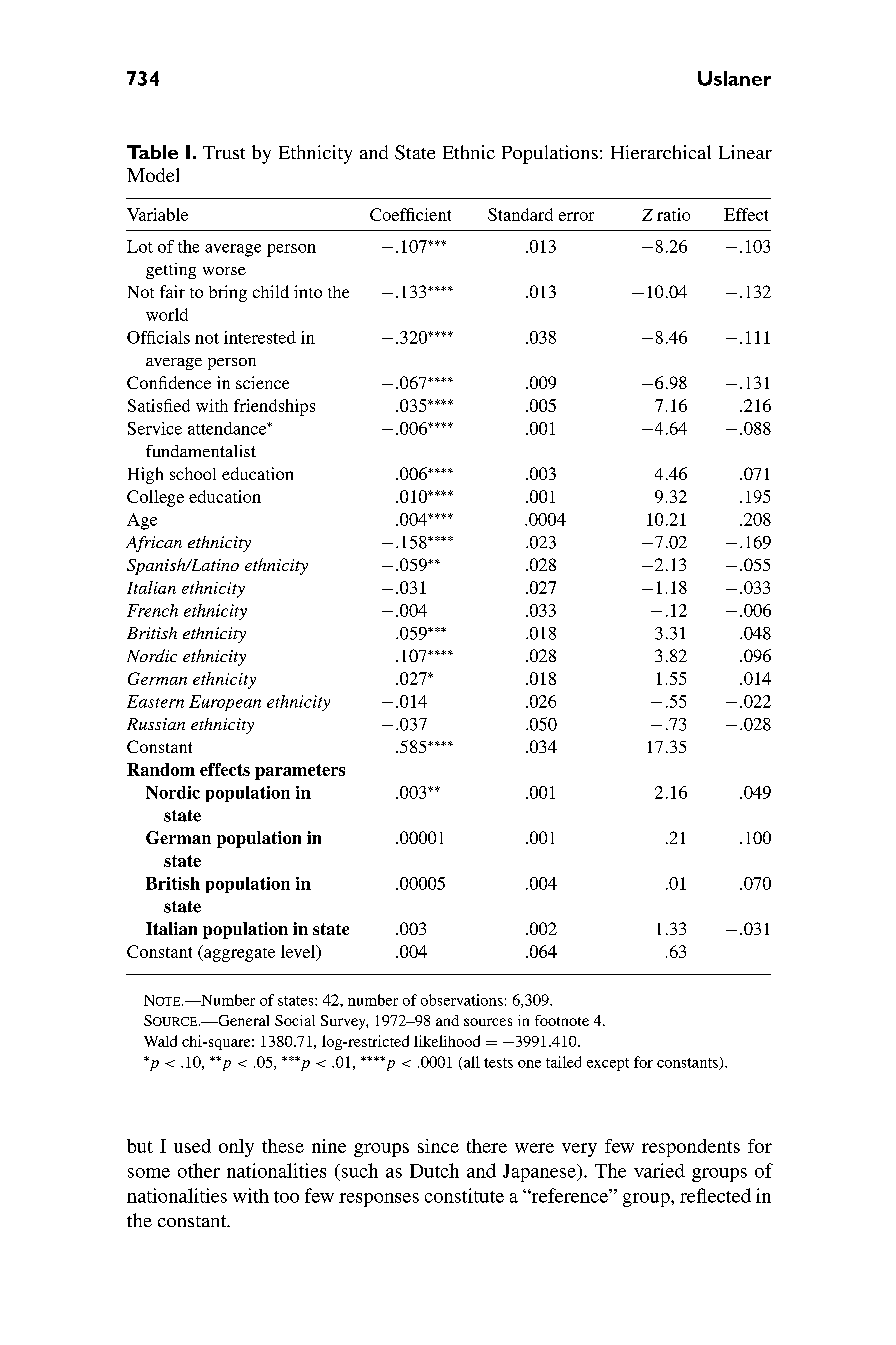 Image resolution: width=896 pixels, height=1345 pixels. Describe the element at coordinates (225, 703) in the image. I see `European` at that location.
